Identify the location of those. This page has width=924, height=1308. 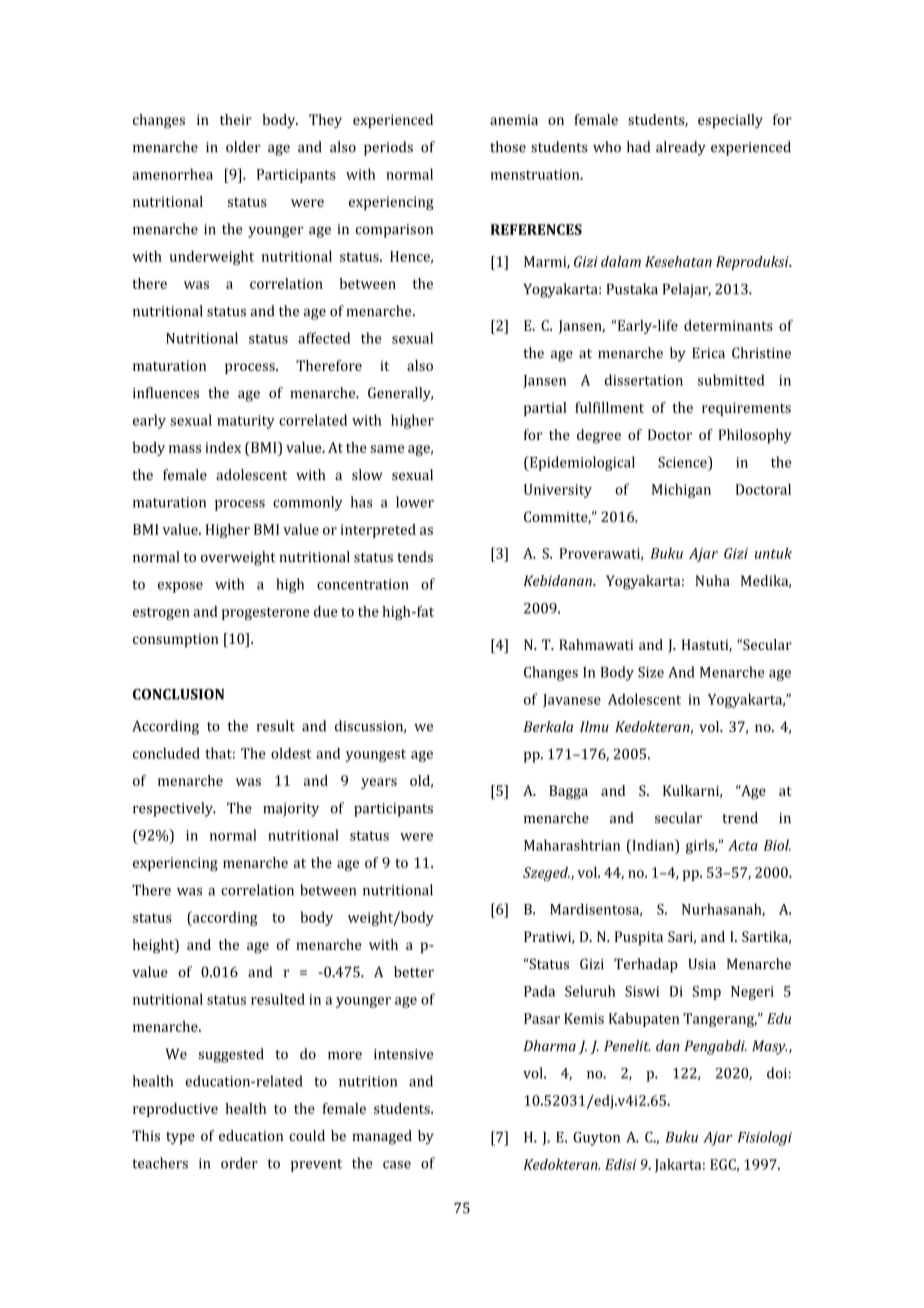
(508, 147).
